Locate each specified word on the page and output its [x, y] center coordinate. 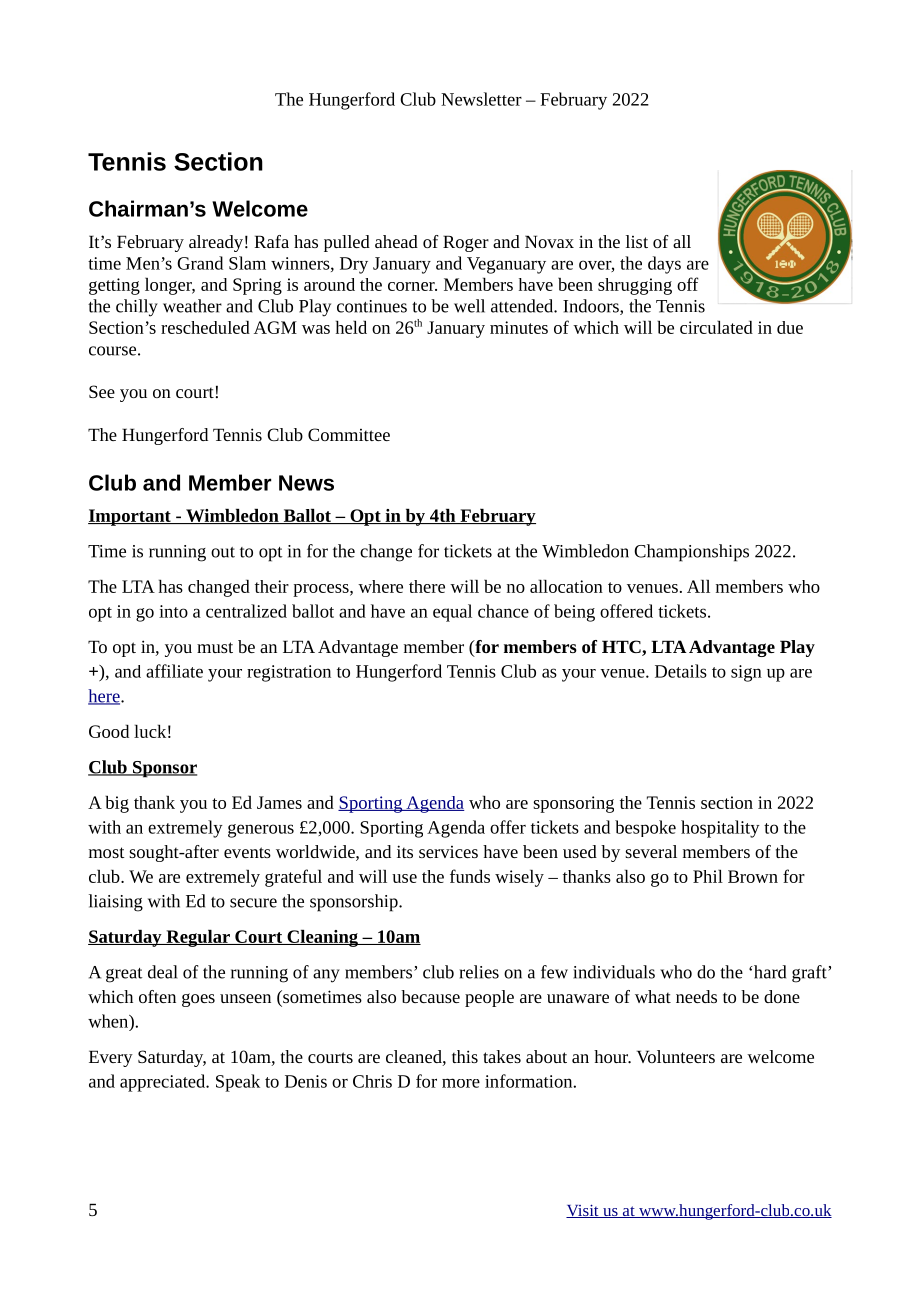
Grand [200, 263]
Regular [198, 938]
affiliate [174, 671]
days [664, 265]
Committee [349, 434]
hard [769, 972]
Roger [466, 243]
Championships [691, 553]
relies [479, 972]
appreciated [164, 1083]
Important [130, 517]
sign [746, 673]
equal [452, 613]
